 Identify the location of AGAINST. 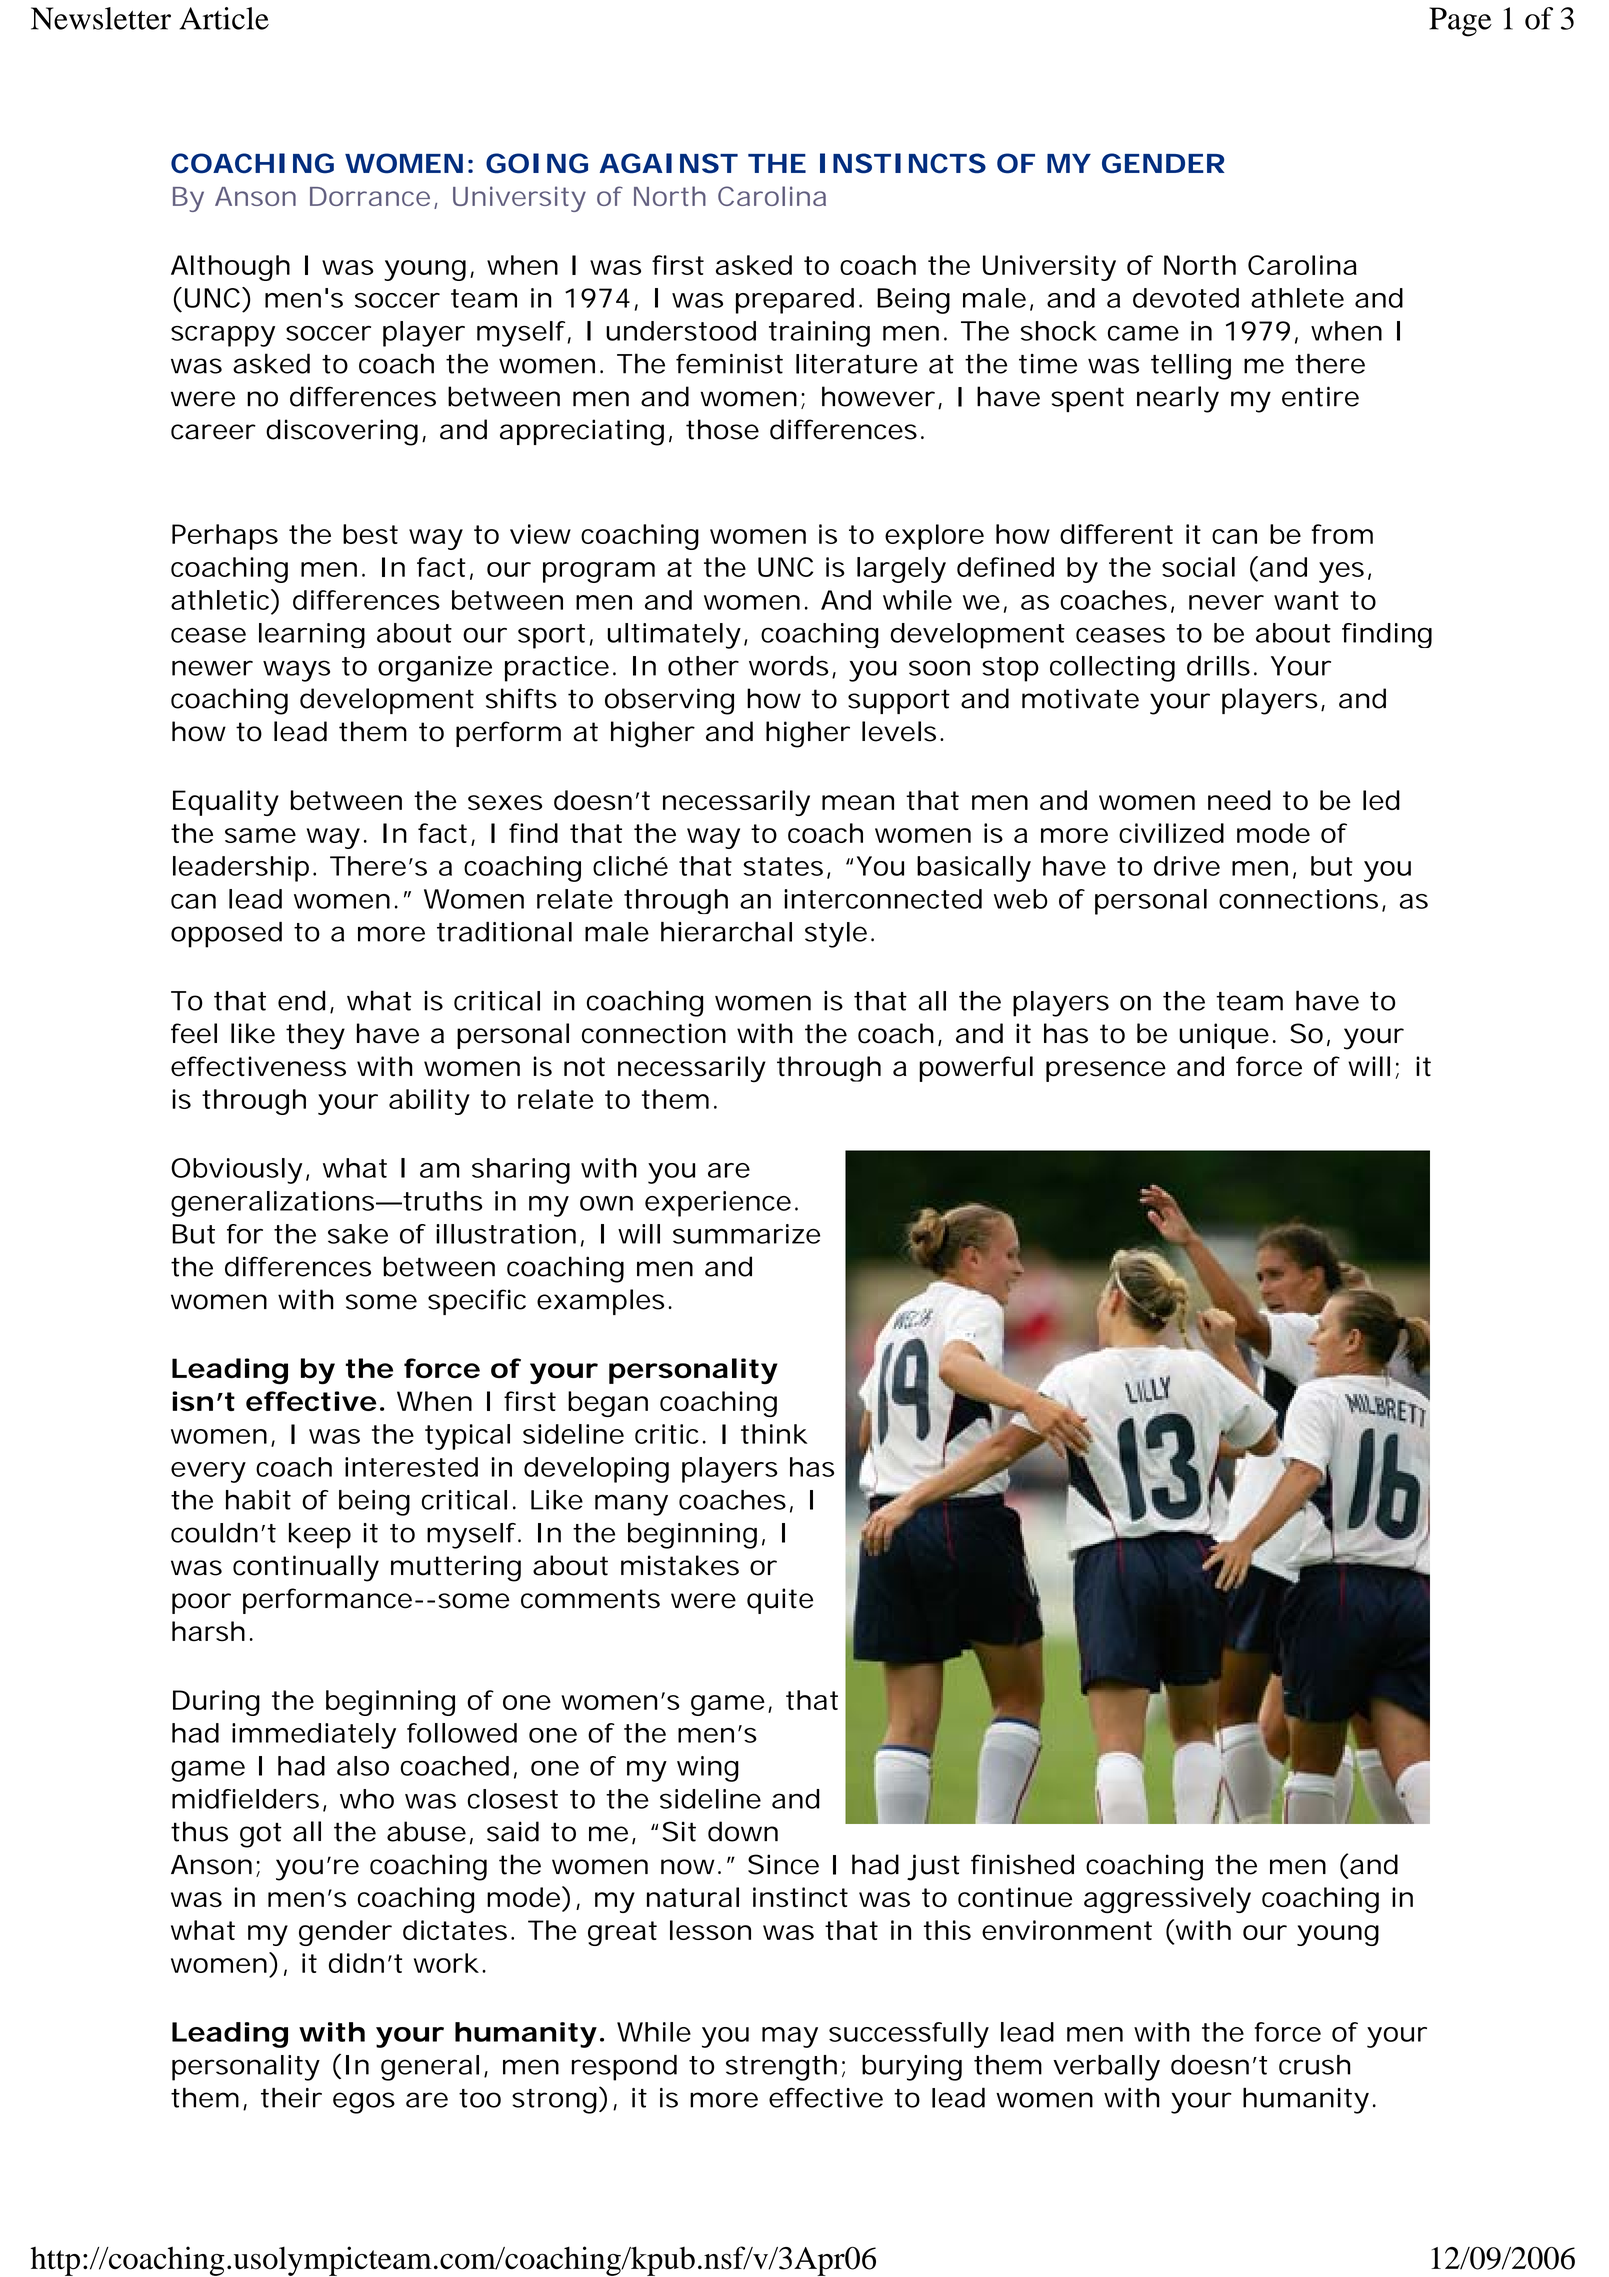
(668, 163).
